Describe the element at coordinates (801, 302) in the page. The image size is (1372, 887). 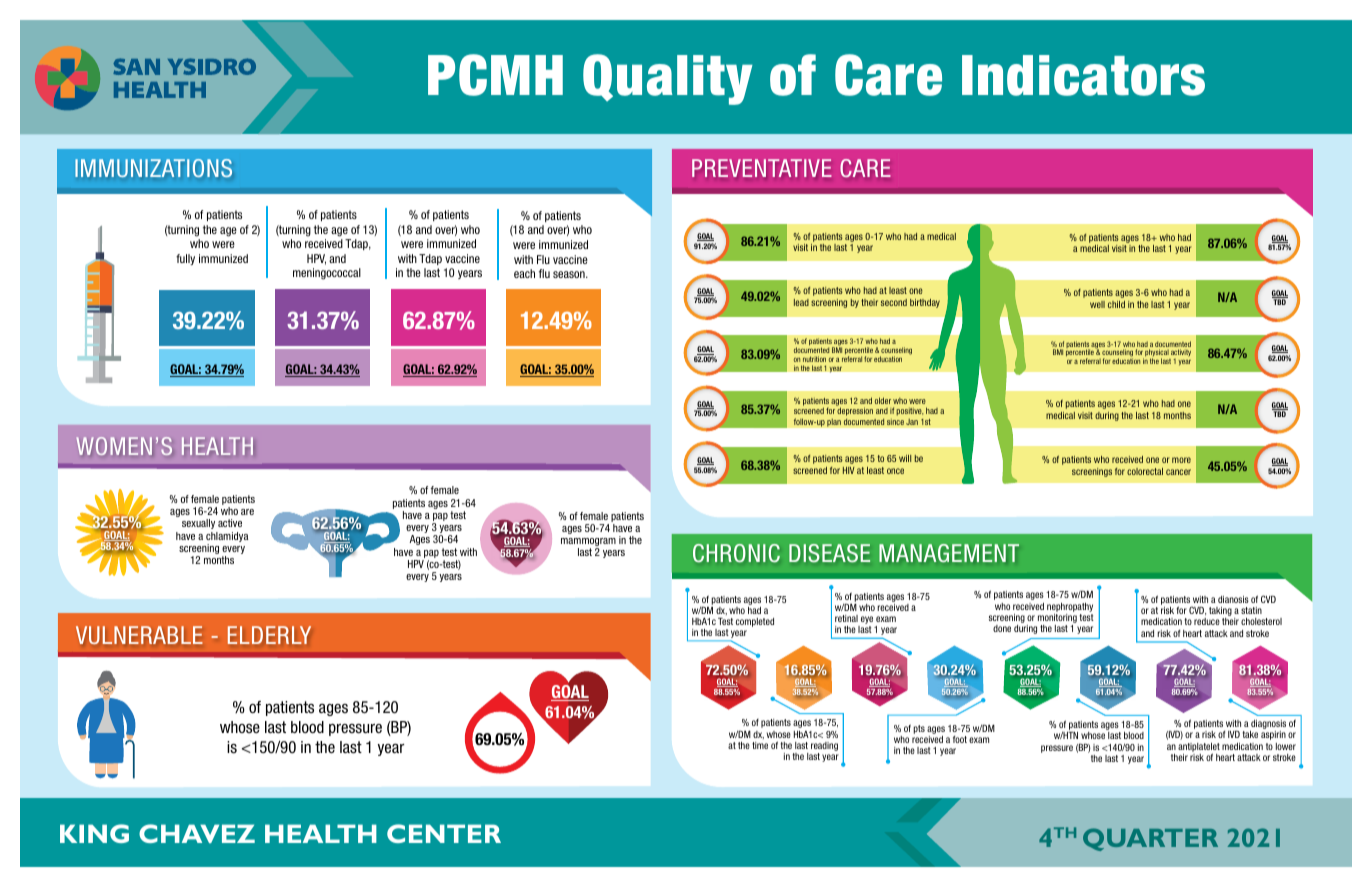
I see `lead` at that location.
